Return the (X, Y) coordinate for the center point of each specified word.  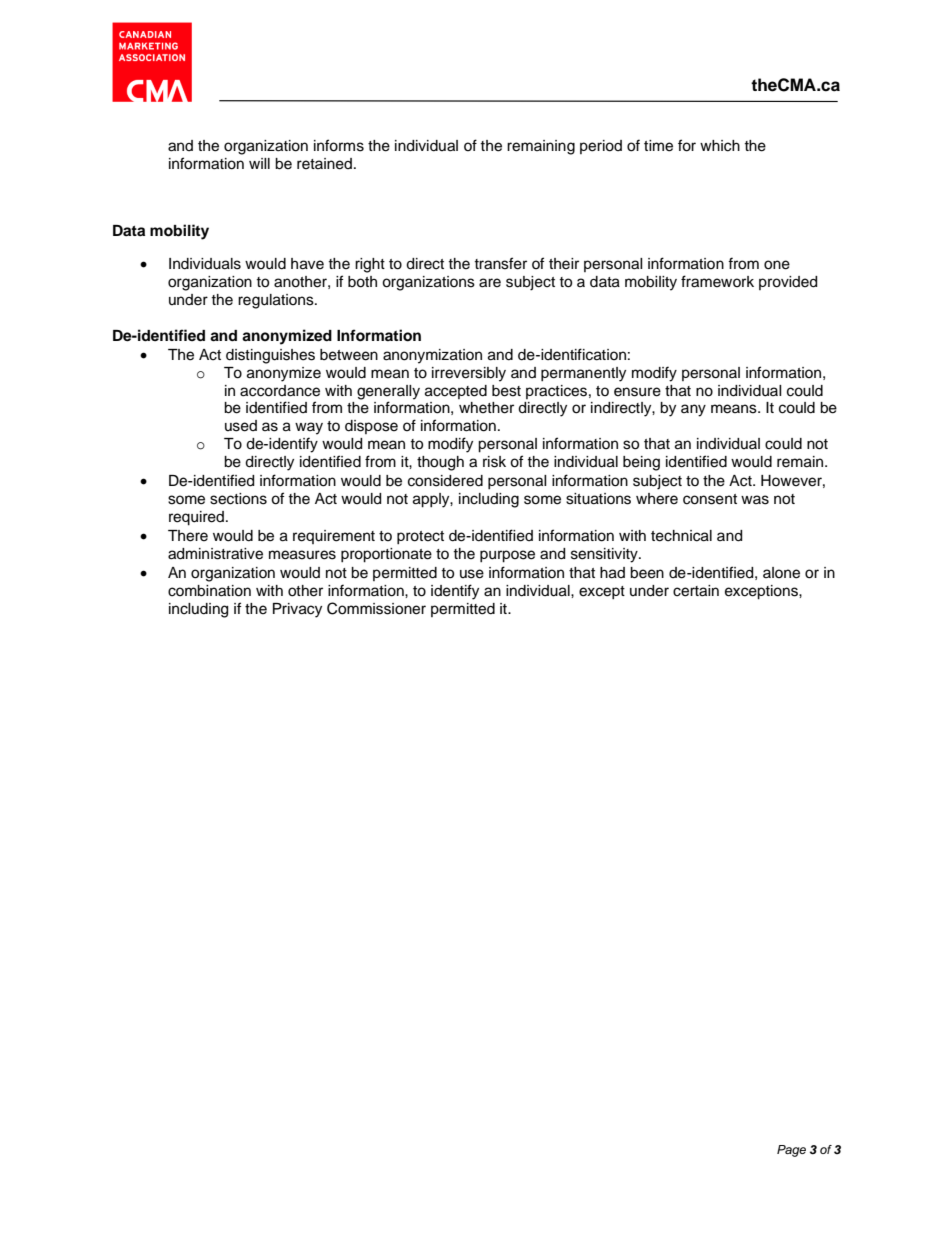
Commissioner (376, 608)
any (693, 410)
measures (302, 555)
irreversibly (469, 374)
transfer (500, 263)
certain (696, 591)
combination (209, 591)
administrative (215, 554)
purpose (507, 556)
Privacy (297, 610)
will (259, 163)
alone (781, 573)
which (720, 146)
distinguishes (270, 356)
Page (791, 1151)
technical (681, 536)
